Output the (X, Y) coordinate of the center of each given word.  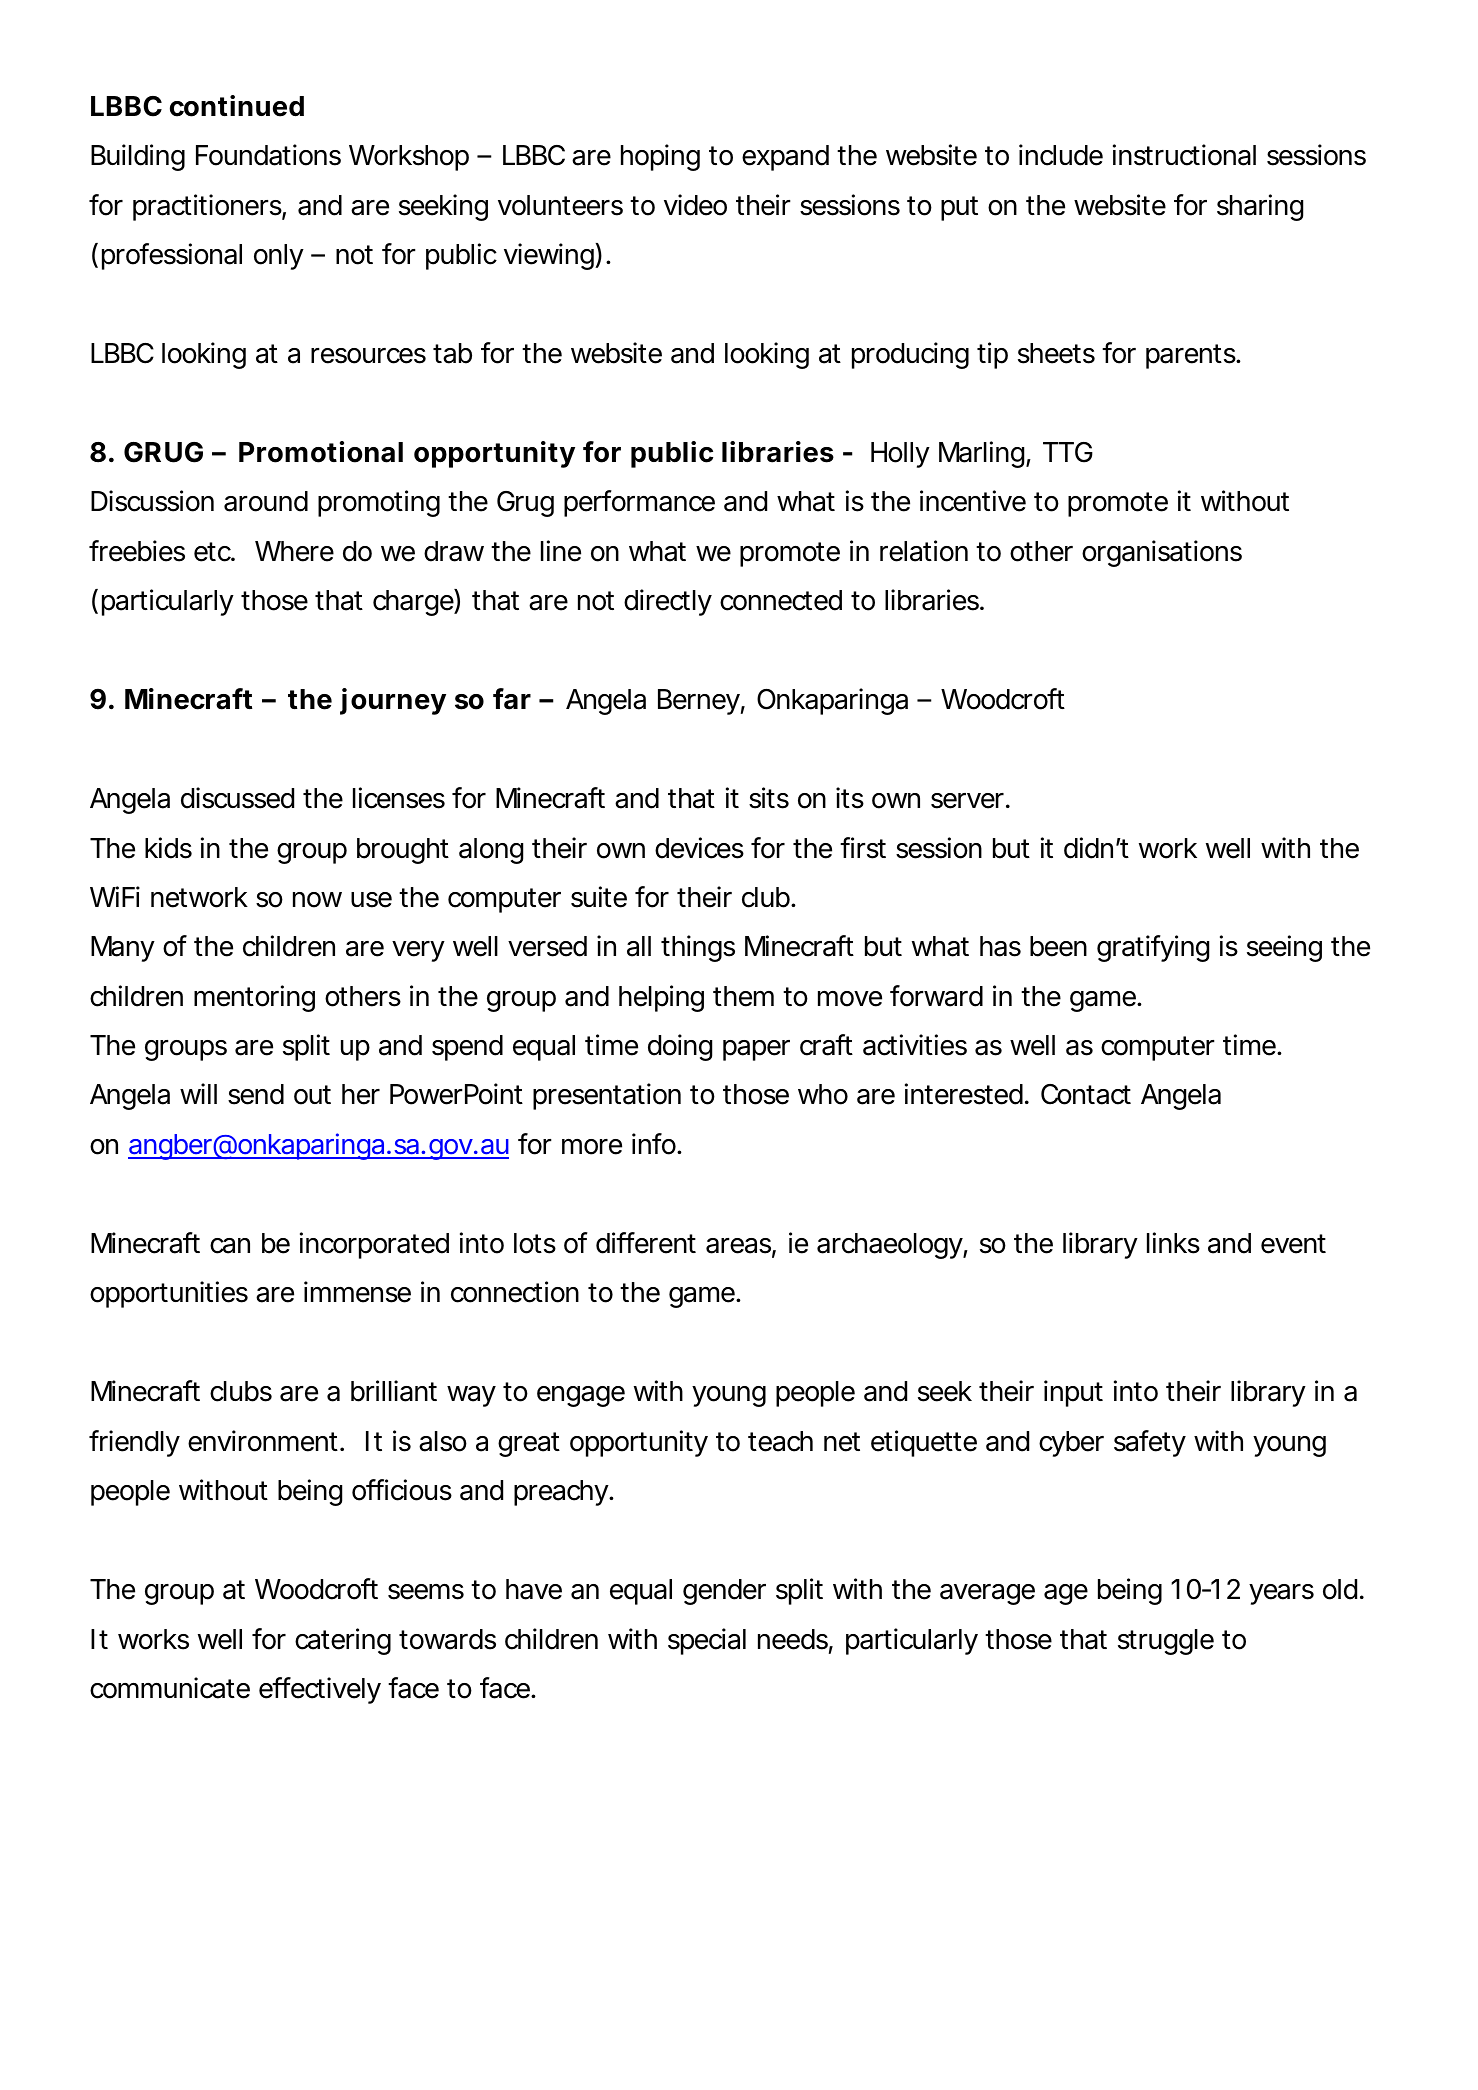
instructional (1184, 155)
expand (785, 158)
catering (343, 1641)
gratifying (1153, 948)
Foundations (268, 155)
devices (699, 848)
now (317, 900)
